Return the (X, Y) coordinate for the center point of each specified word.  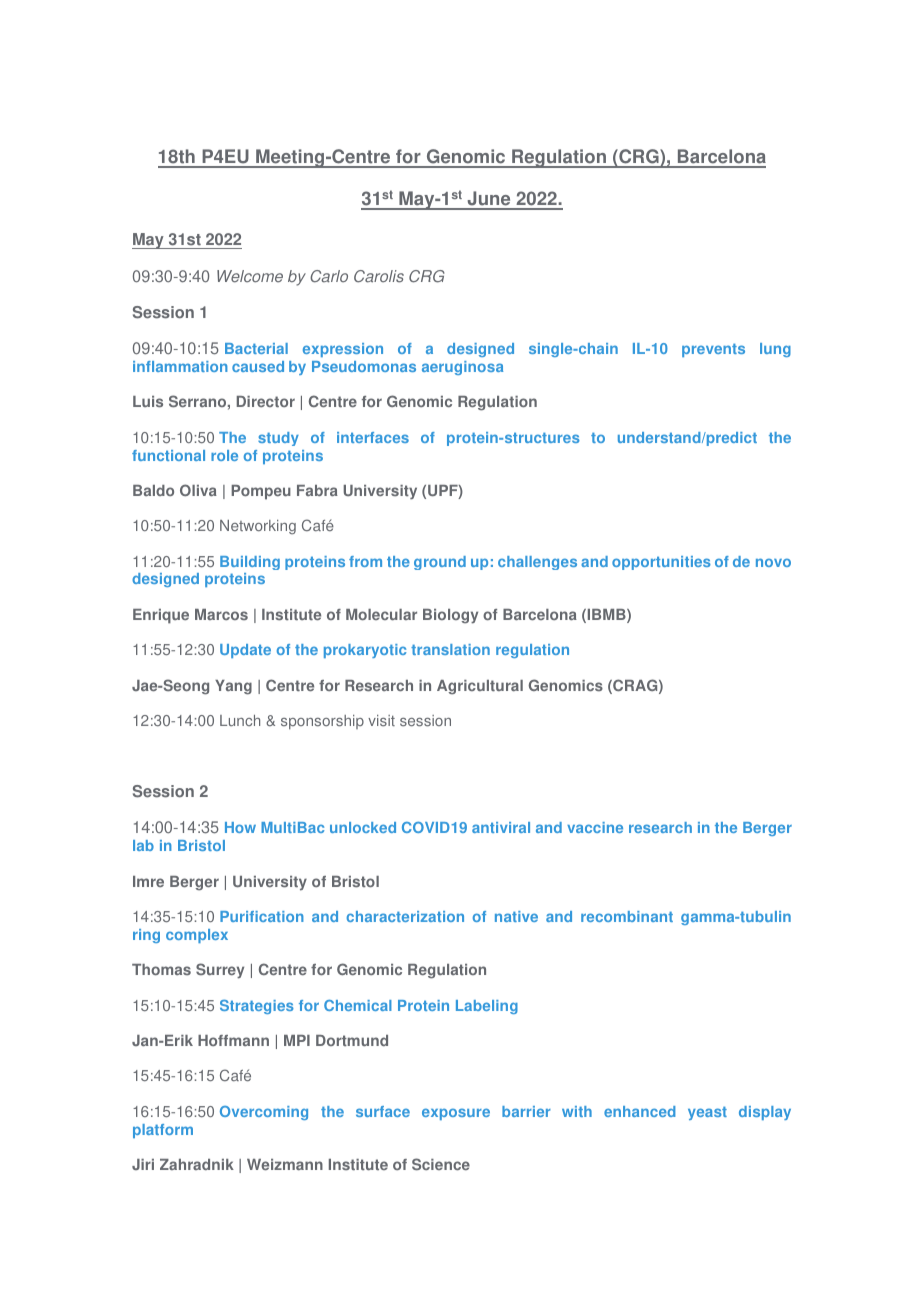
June (489, 200)
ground (440, 563)
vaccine (595, 827)
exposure (456, 1114)
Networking (258, 527)
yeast (707, 1113)
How (240, 827)
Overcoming (264, 1113)
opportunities (661, 563)
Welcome (250, 276)
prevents (713, 350)
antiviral (501, 827)
